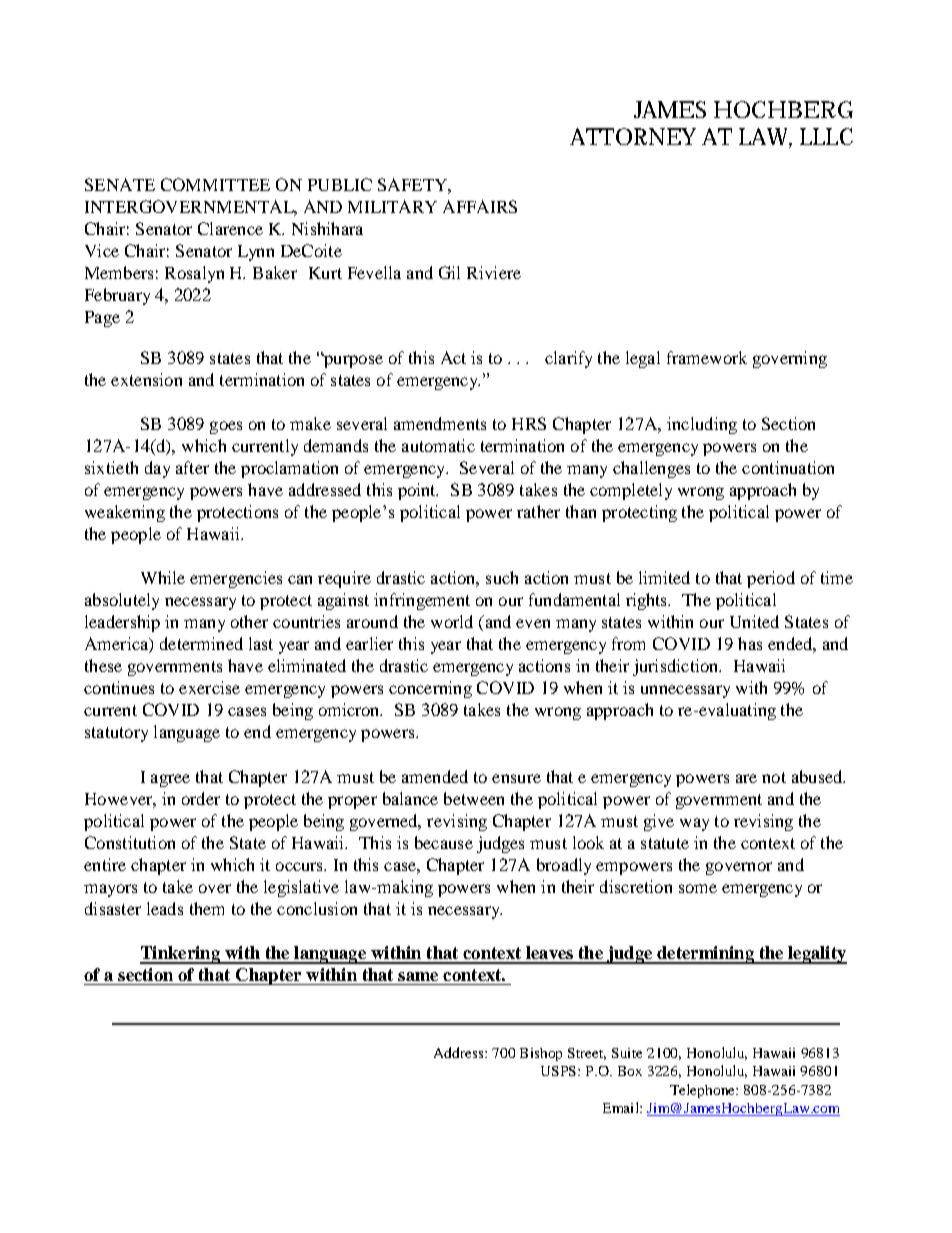 Image resolution: width=952 pixels, height=1233 pixels. What do you see at coordinates (215, 184) in the screenshot?
I see `COMMITTEE` at bounding box center [215, 184].
